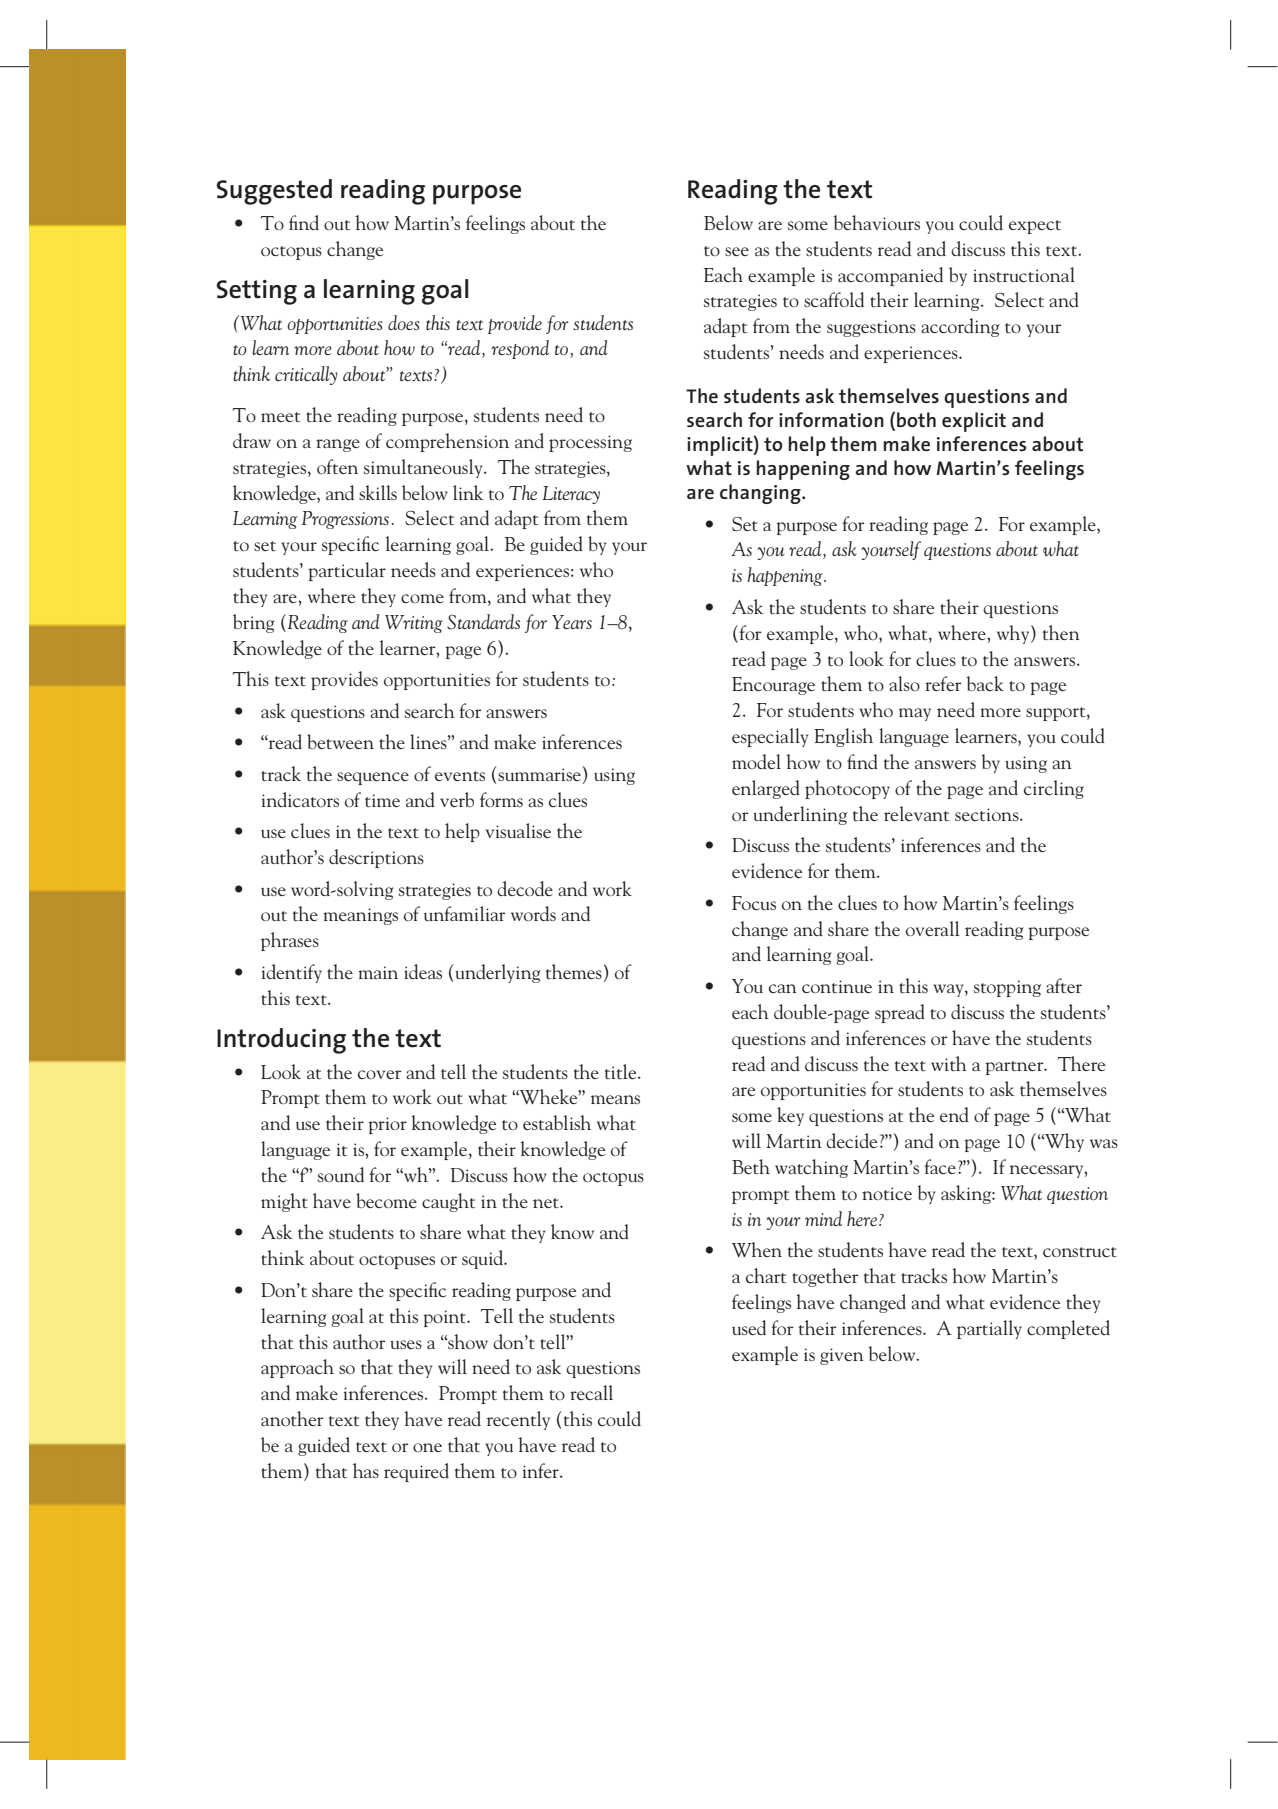  I want to click on expect, so click(1035, 227).
